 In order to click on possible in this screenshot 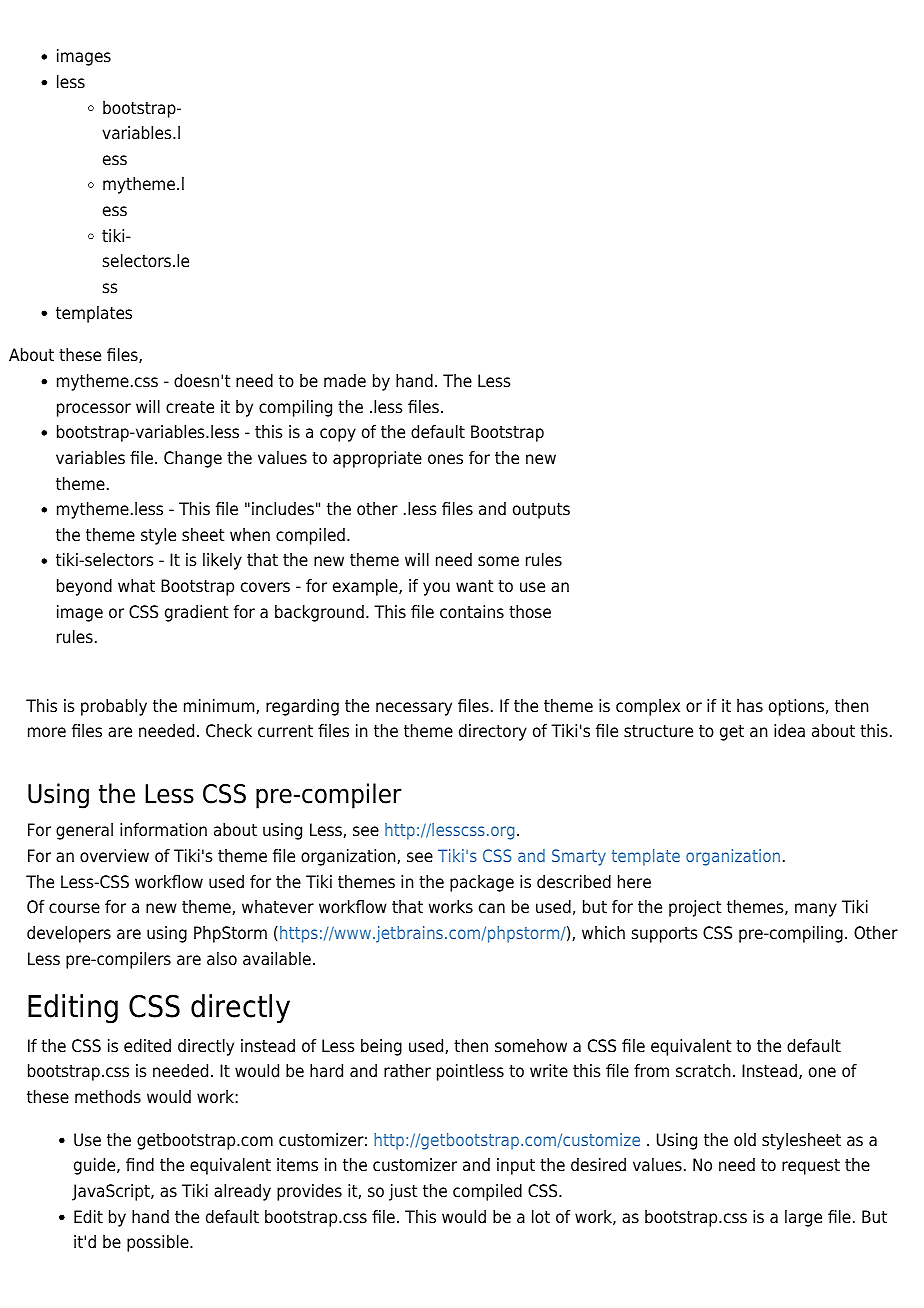, I will do `click(159, 1243)`.
